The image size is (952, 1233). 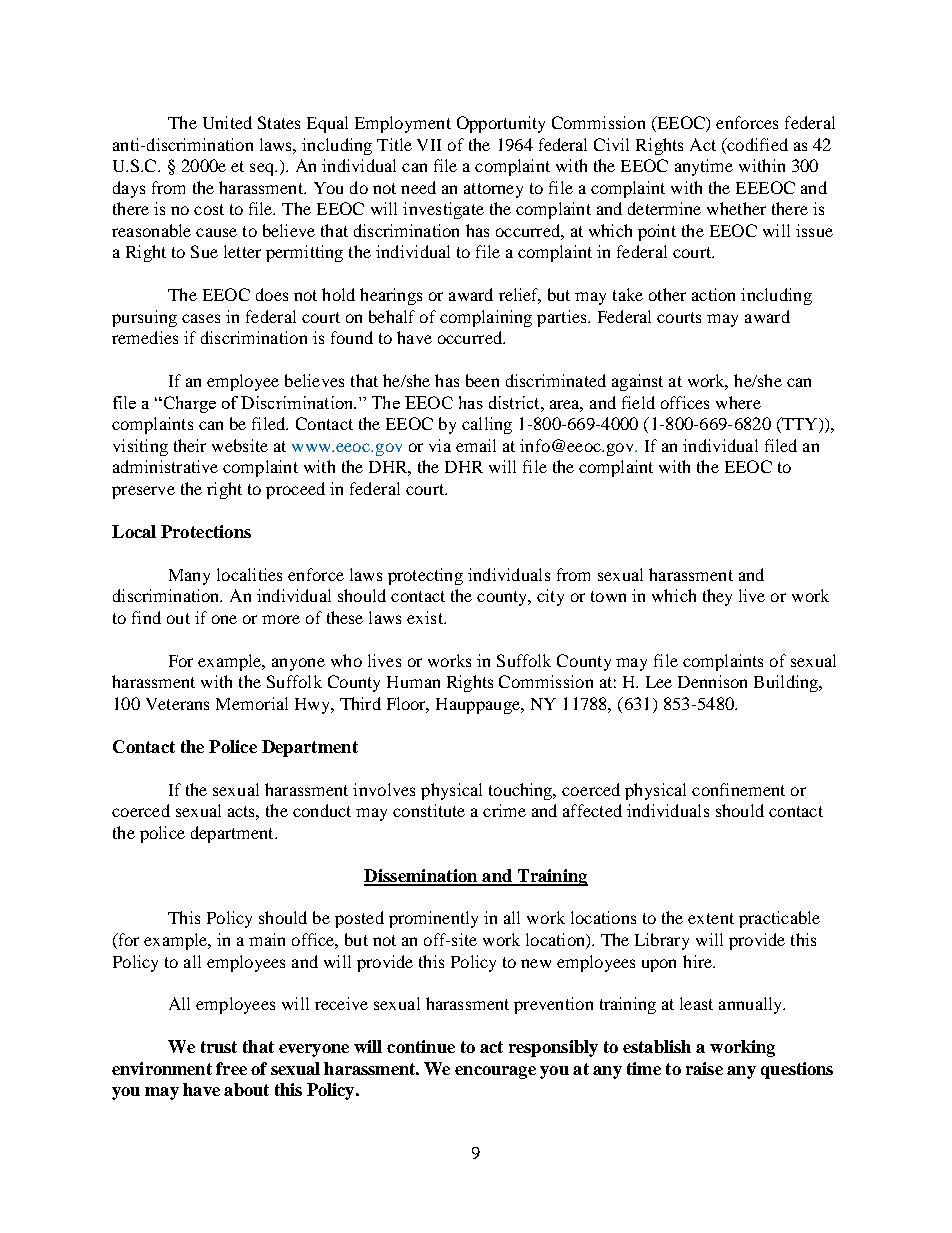 What do you see at coordinates (717, 597) in the document?
I see `they` at bounding box center [717, 597].
